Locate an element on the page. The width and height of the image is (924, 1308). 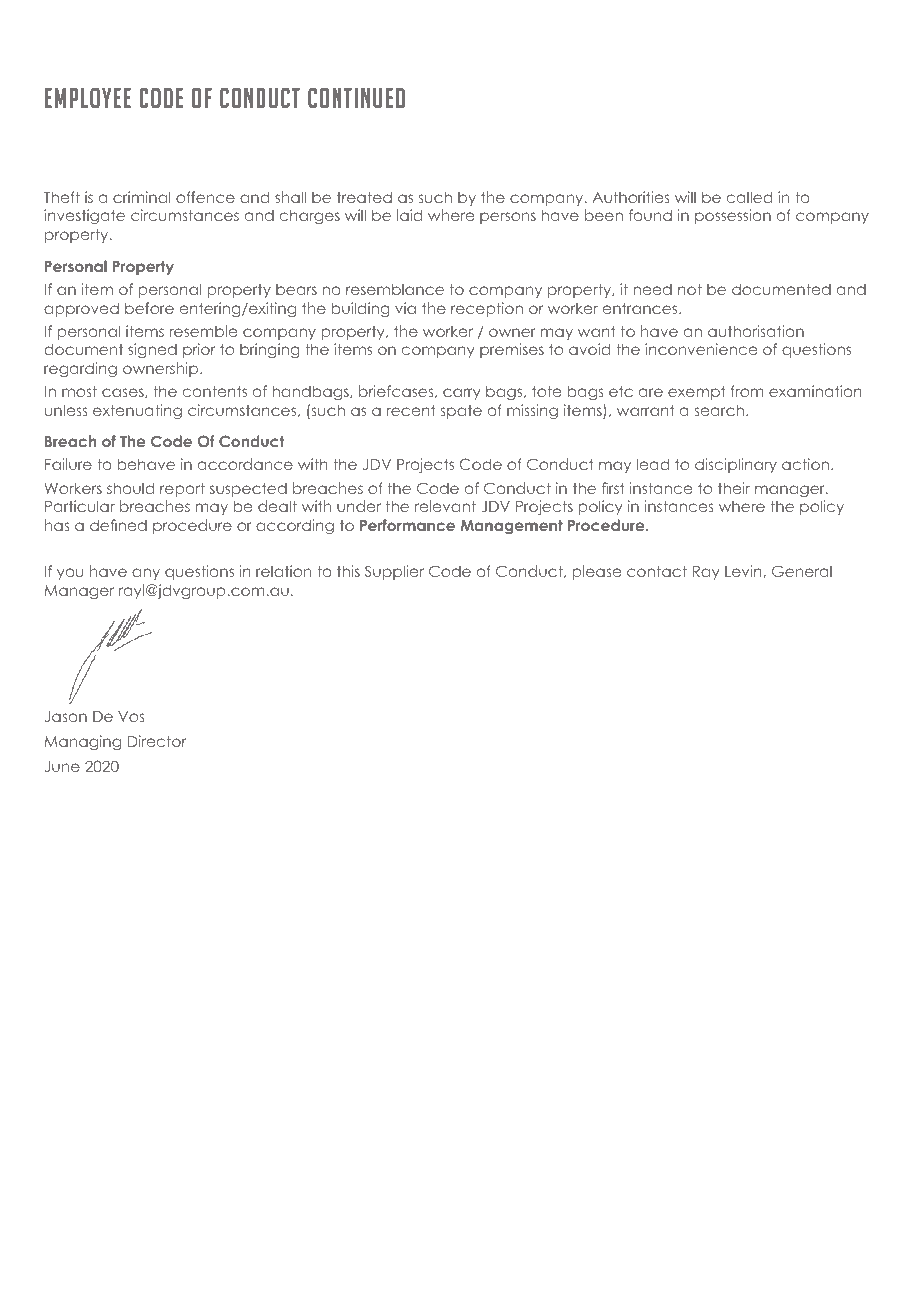
via is located at coordinates (405, 308).
